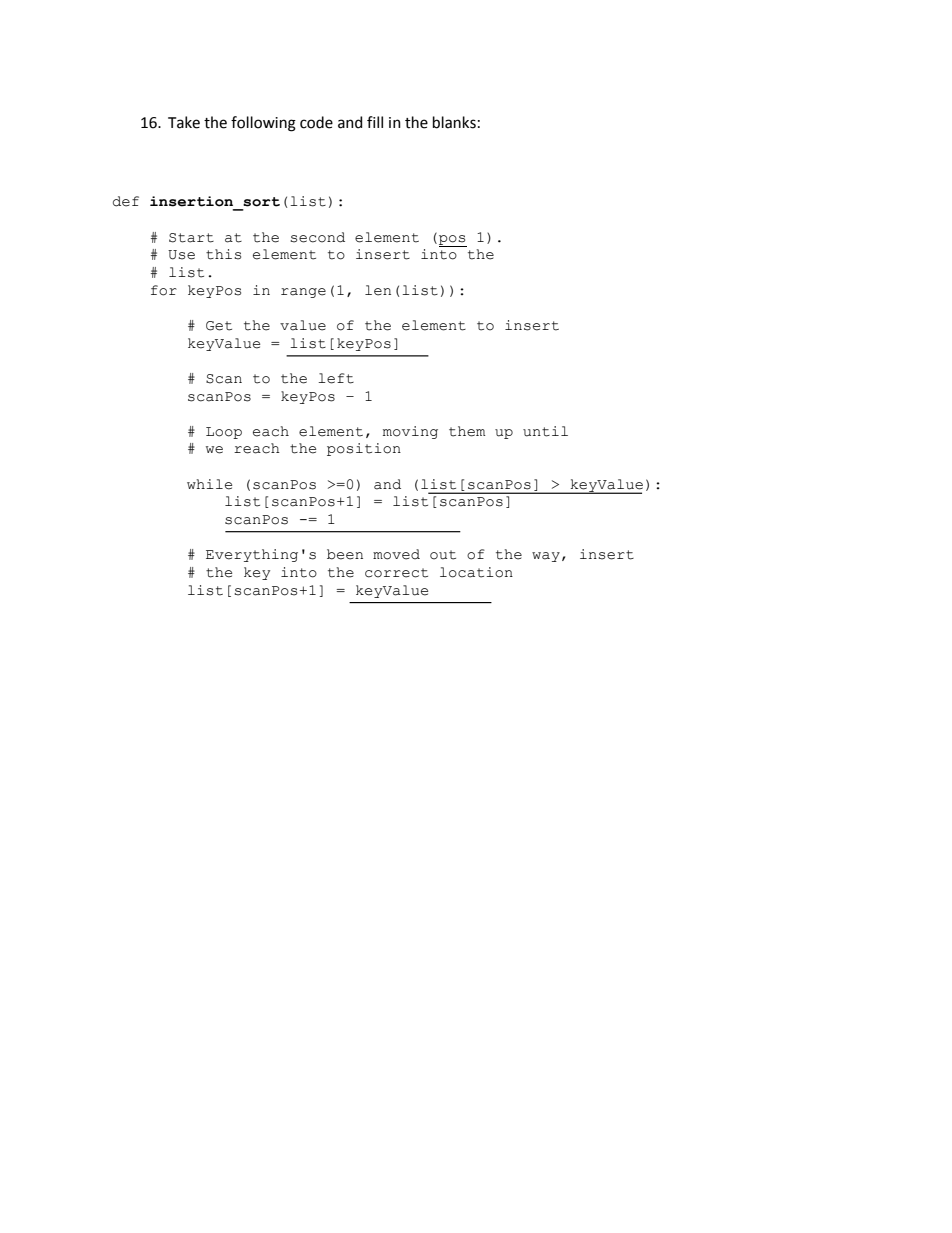  What do you see at coordinates (345, 554) in the image?
I see `been` at bounding box center [345, 554].
